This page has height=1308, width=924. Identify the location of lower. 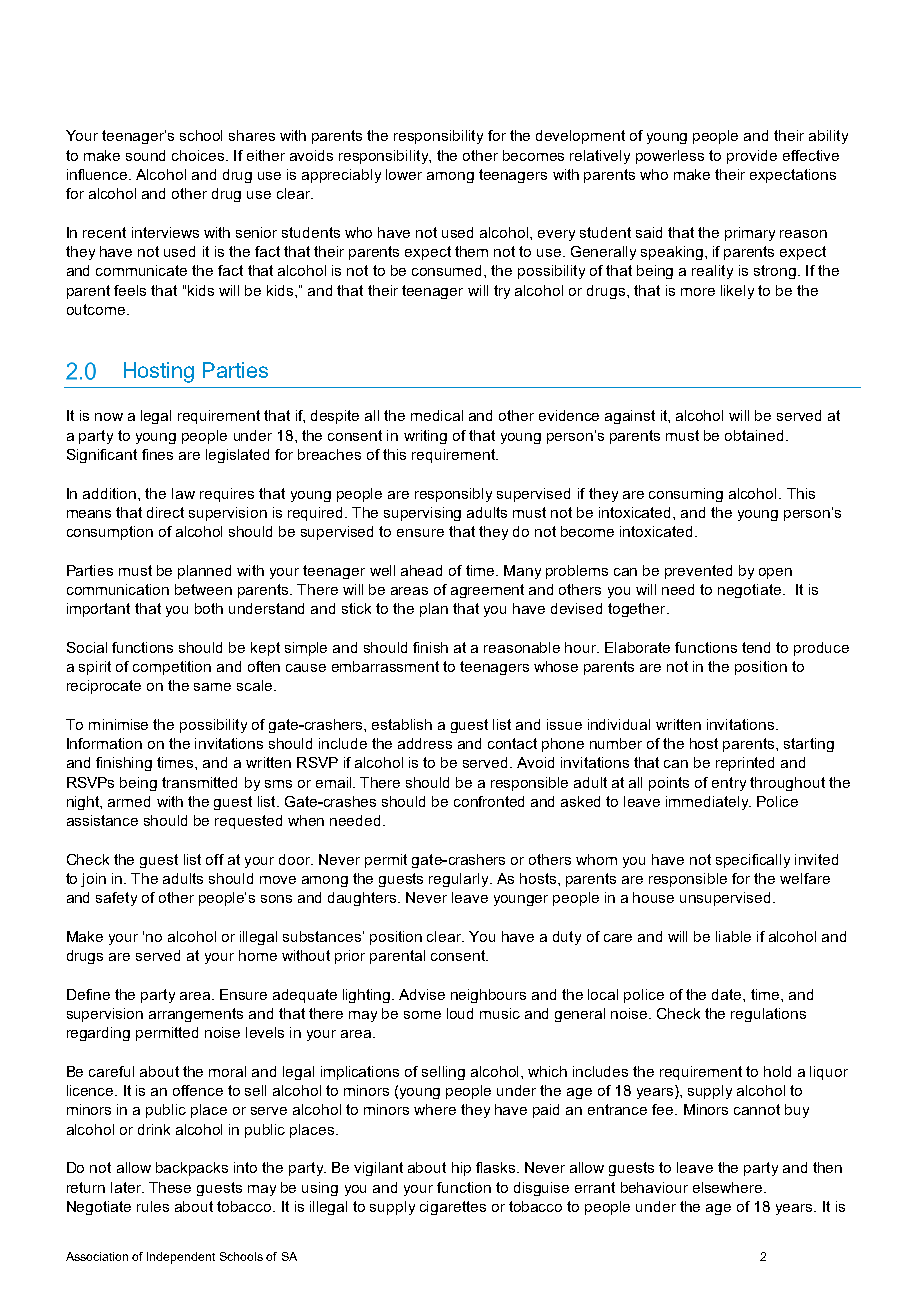
(404, 174).
